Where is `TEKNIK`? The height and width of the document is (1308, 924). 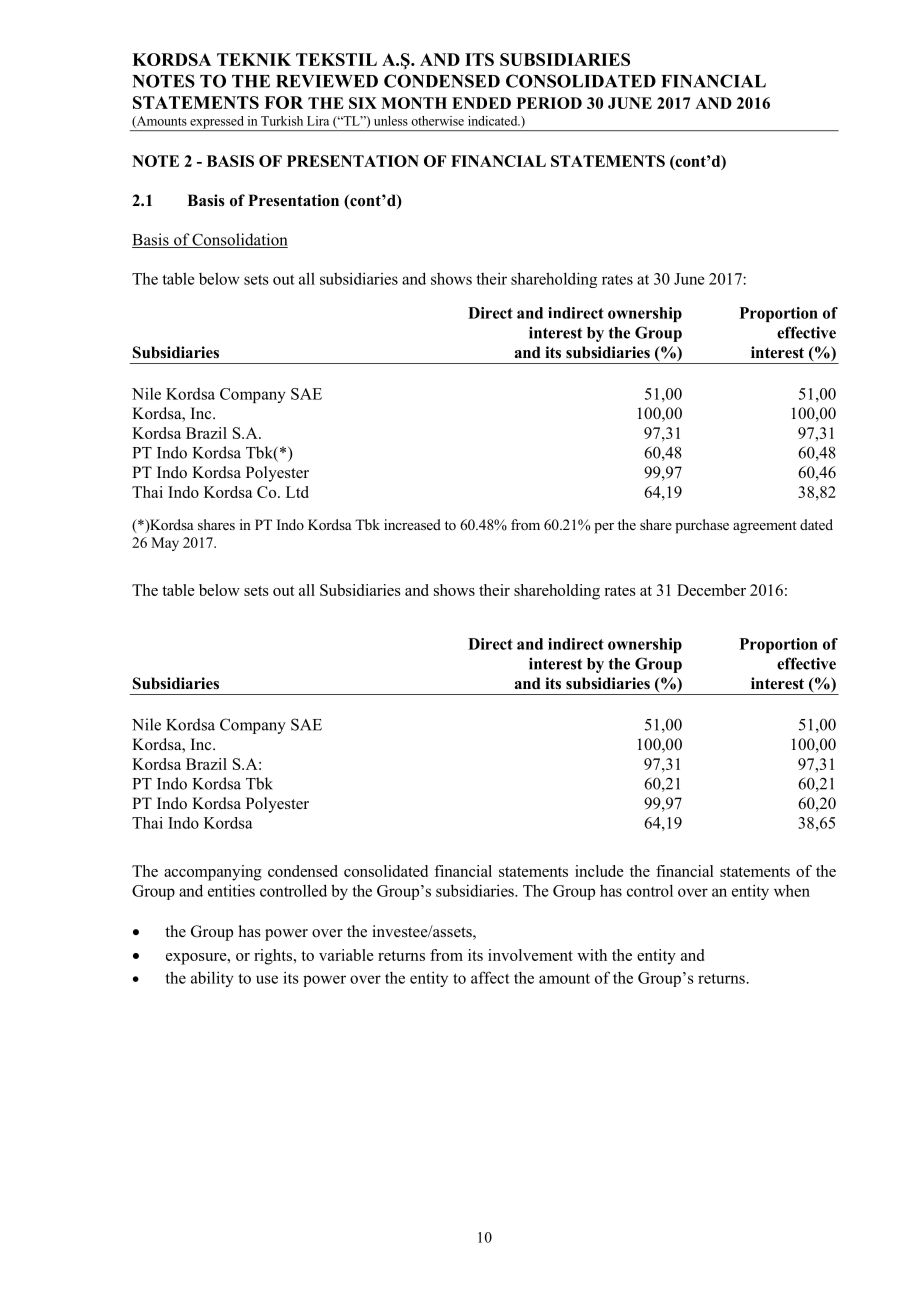 TEKNIK is located at coordinates (254, 59).
